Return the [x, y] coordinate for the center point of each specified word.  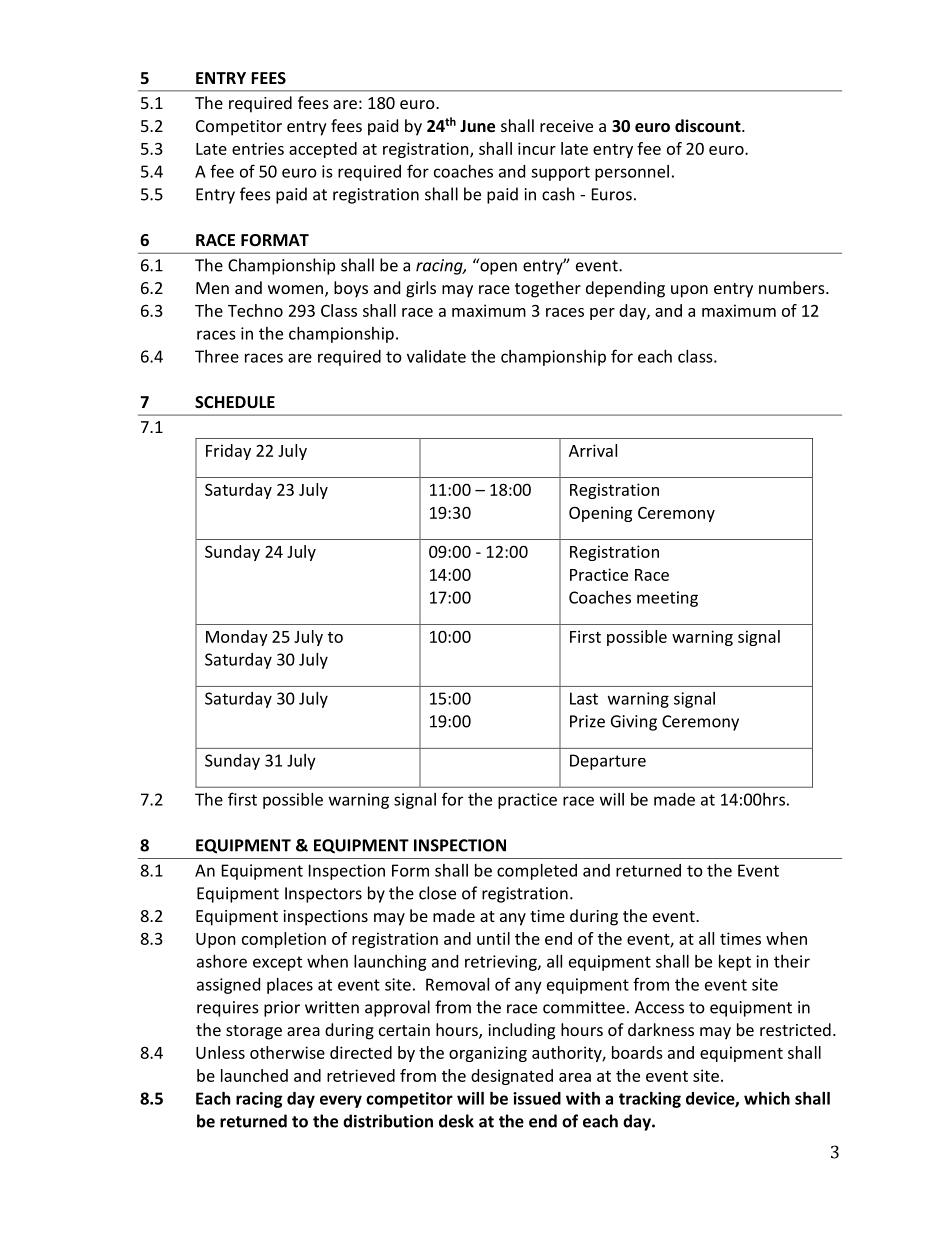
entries [258, 148]
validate [436, 356]
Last [584, 698]
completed [537, 872]
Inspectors [323, 895]
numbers [793, 287]
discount [709, 125]
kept [735, 963]
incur [537, 148]
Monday [237, 638]
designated [512, 1077]
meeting [667, 599]
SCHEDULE [235, 402]
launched [254, 1075]
